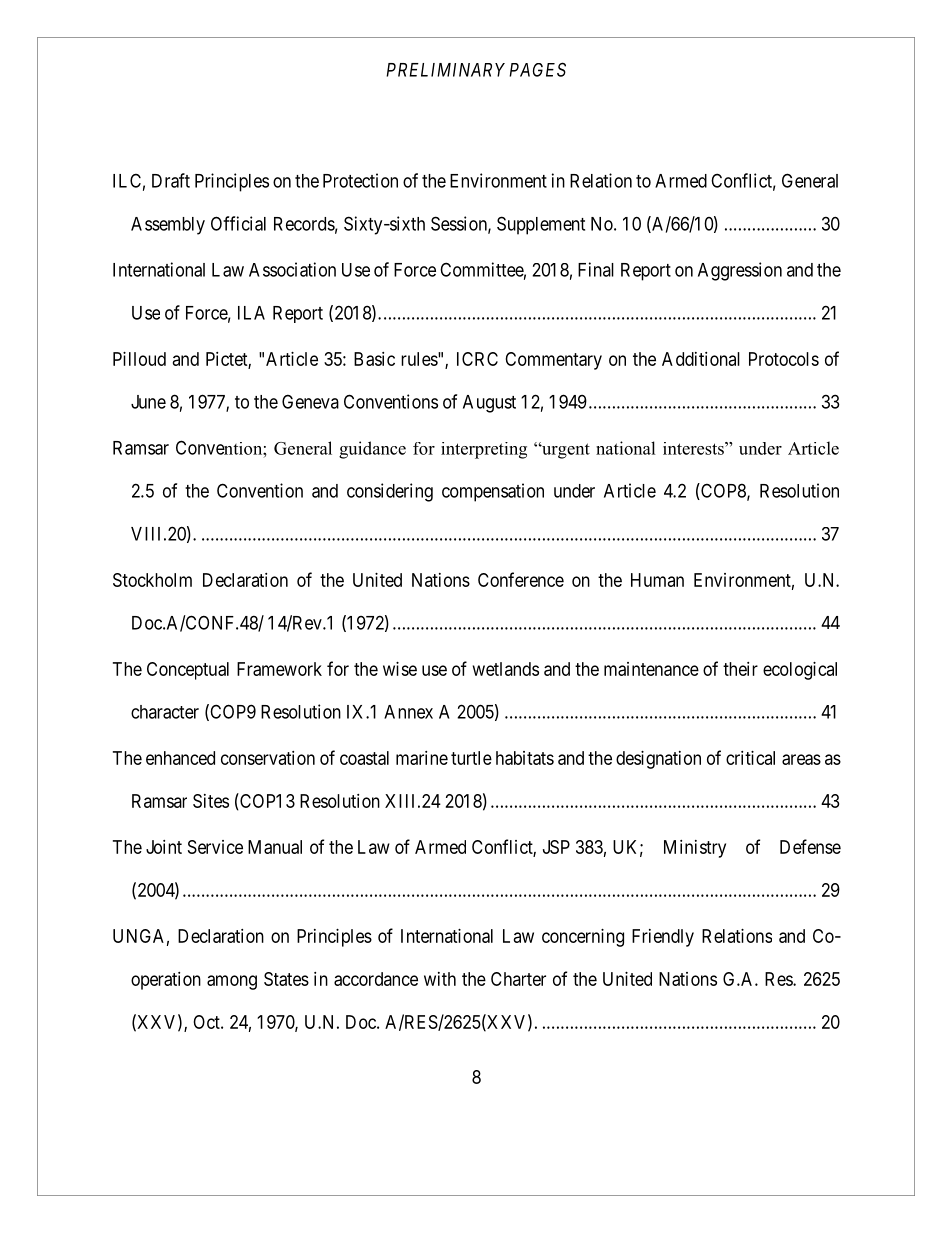 This image has height=1233, width=952. What do you see at coordinates (188, 671) in the image?
I see `Conceptual` at bounding box center [188, 671].
